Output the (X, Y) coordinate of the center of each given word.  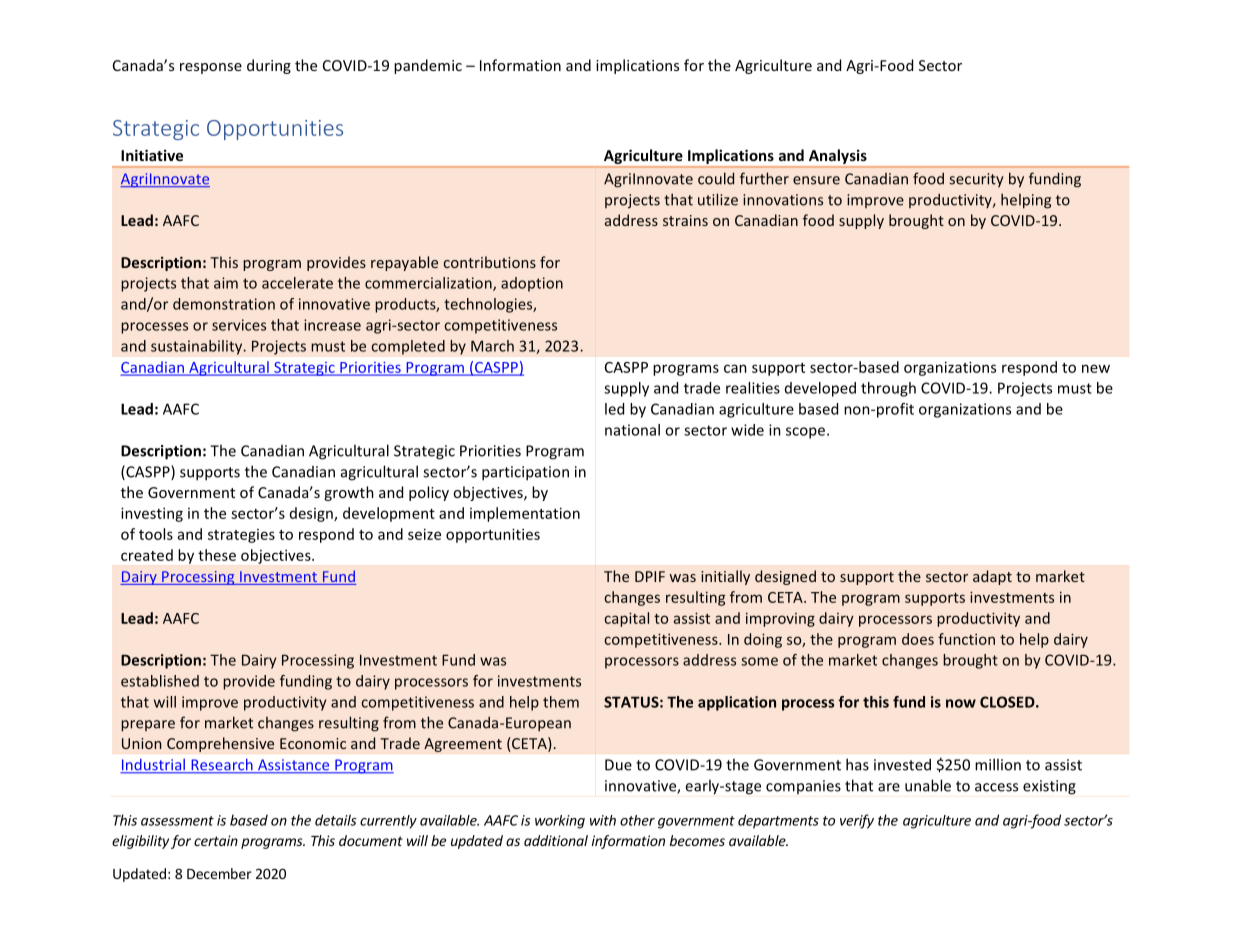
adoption (532, 284)
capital (626, 619)
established (160, 681)
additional (556, 840)
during (269, 66)
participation (525, 473)
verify (857, 821)
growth (349, 493)
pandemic (428, 66)
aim (226, 283)
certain (216, 840)
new (1096, 368)
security (976, 180)
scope (807, 433)
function (966, 639)
